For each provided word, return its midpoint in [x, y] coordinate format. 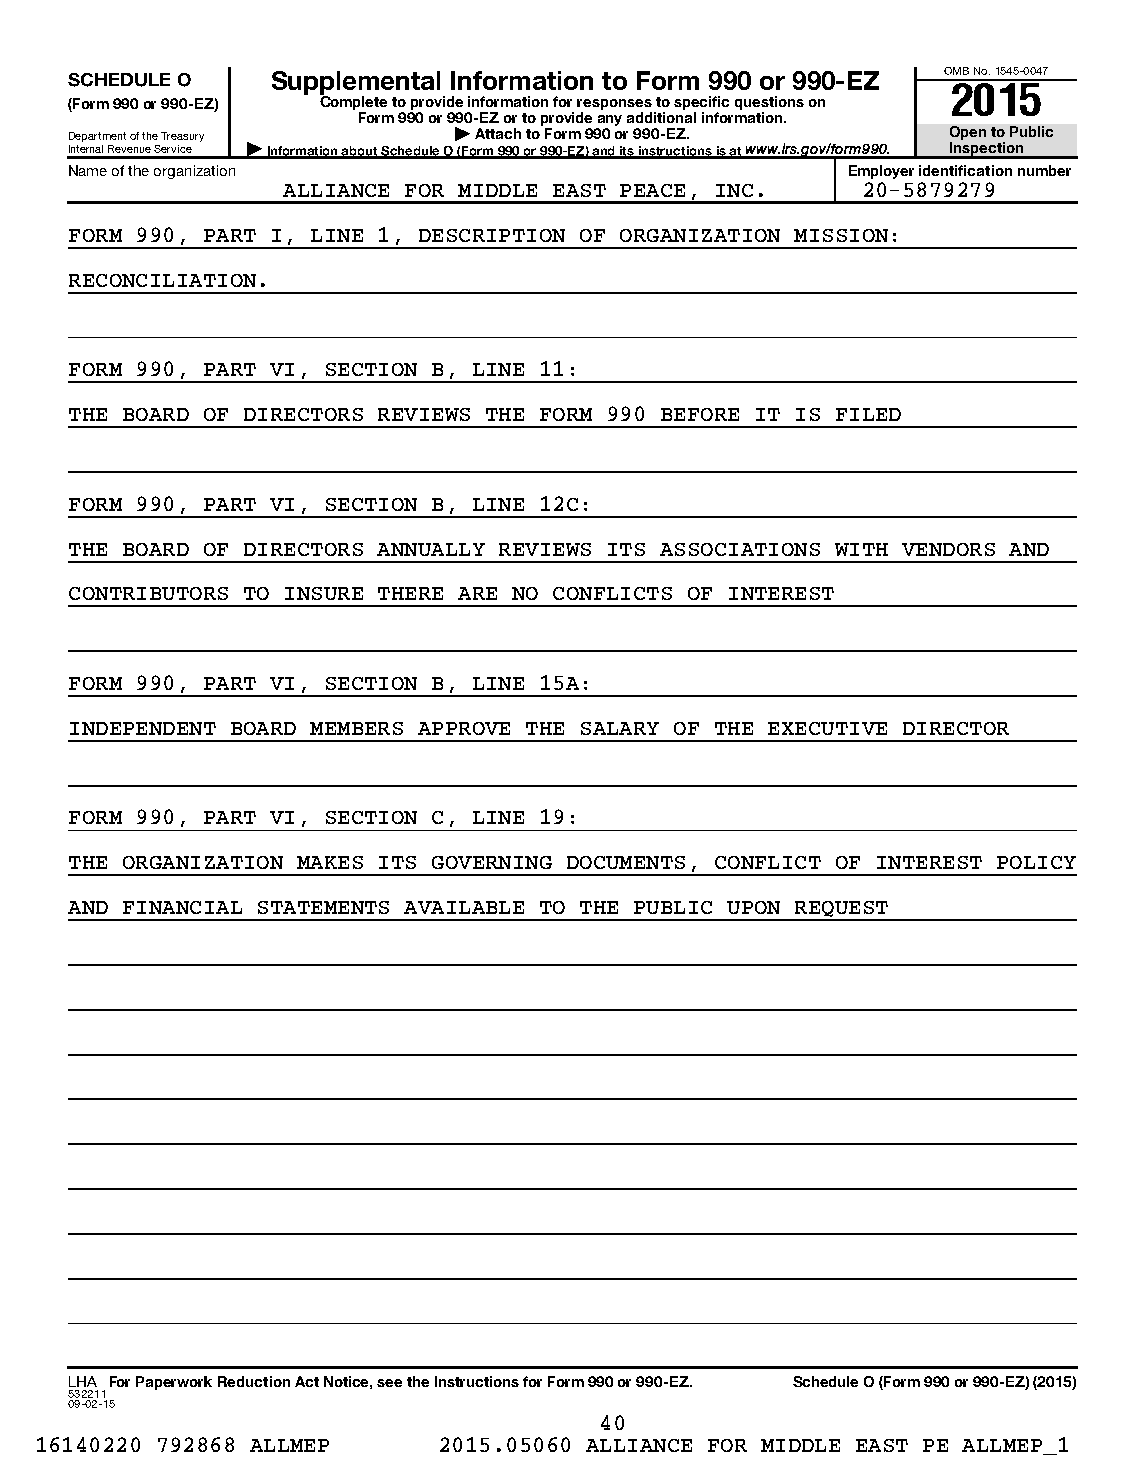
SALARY [620, 728]
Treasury [182, 137]
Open [968, 133]
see [389, 1383]
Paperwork [174, 1383]
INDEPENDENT [143, 728]
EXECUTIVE [827, 728]
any [610, 120]
